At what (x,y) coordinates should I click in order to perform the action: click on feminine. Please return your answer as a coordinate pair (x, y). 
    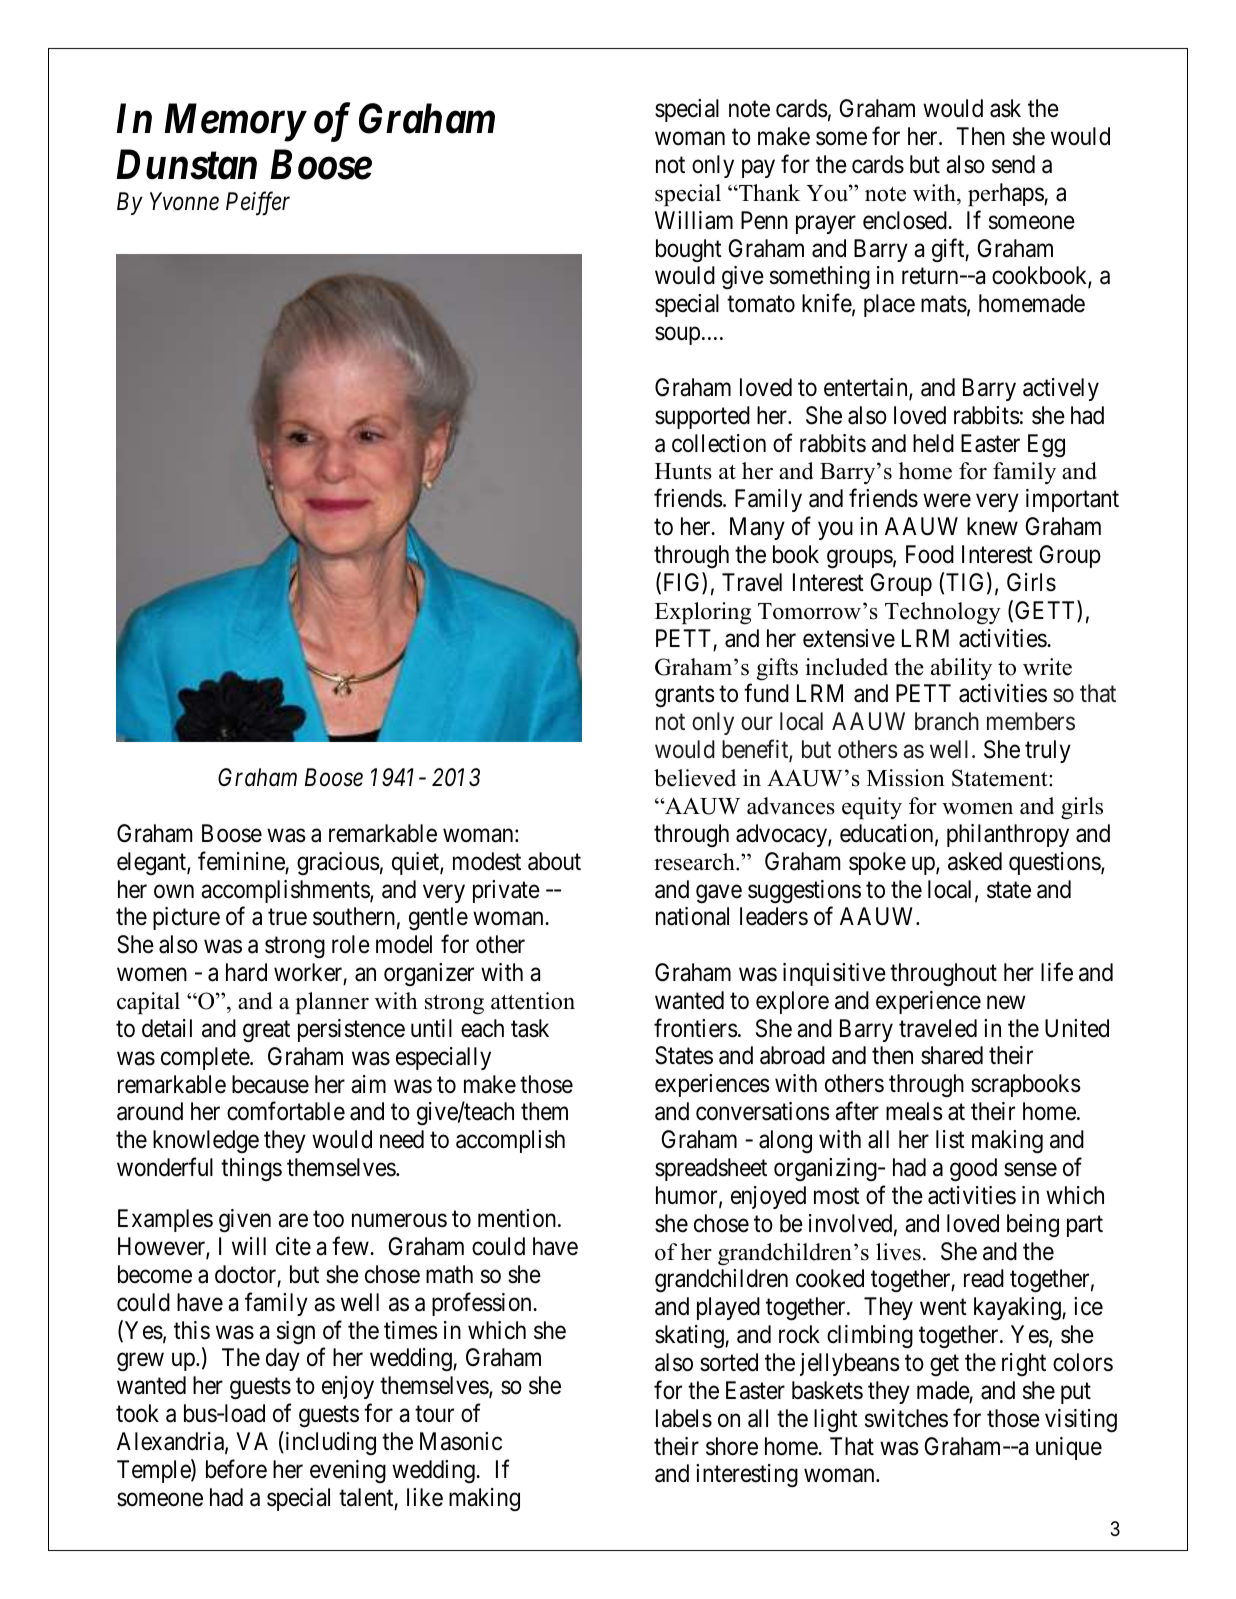
    Looking at the image, I should click on (241, 861).
